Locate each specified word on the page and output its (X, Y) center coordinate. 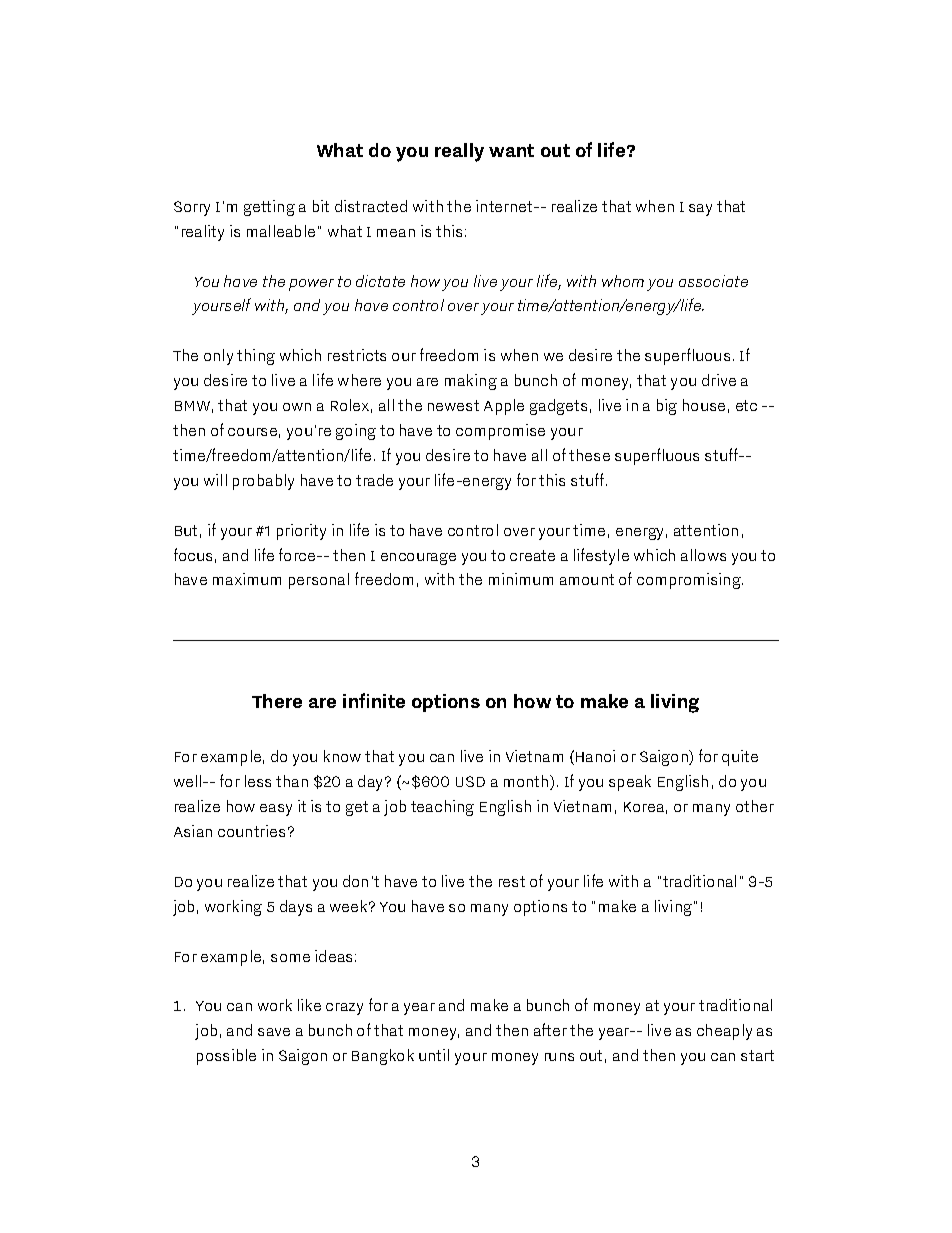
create (532, 555)
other (755, 806)
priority (301, 532)
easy (276, 810)
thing (256, 357)
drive (719, 380)
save (274, 1032)
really (459, 152)
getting (269, 208)
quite (740, 758)
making (471, 382)
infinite (374, 700)
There (277, 701)
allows (703, 555)
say (700, 210)
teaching (442, 808)
